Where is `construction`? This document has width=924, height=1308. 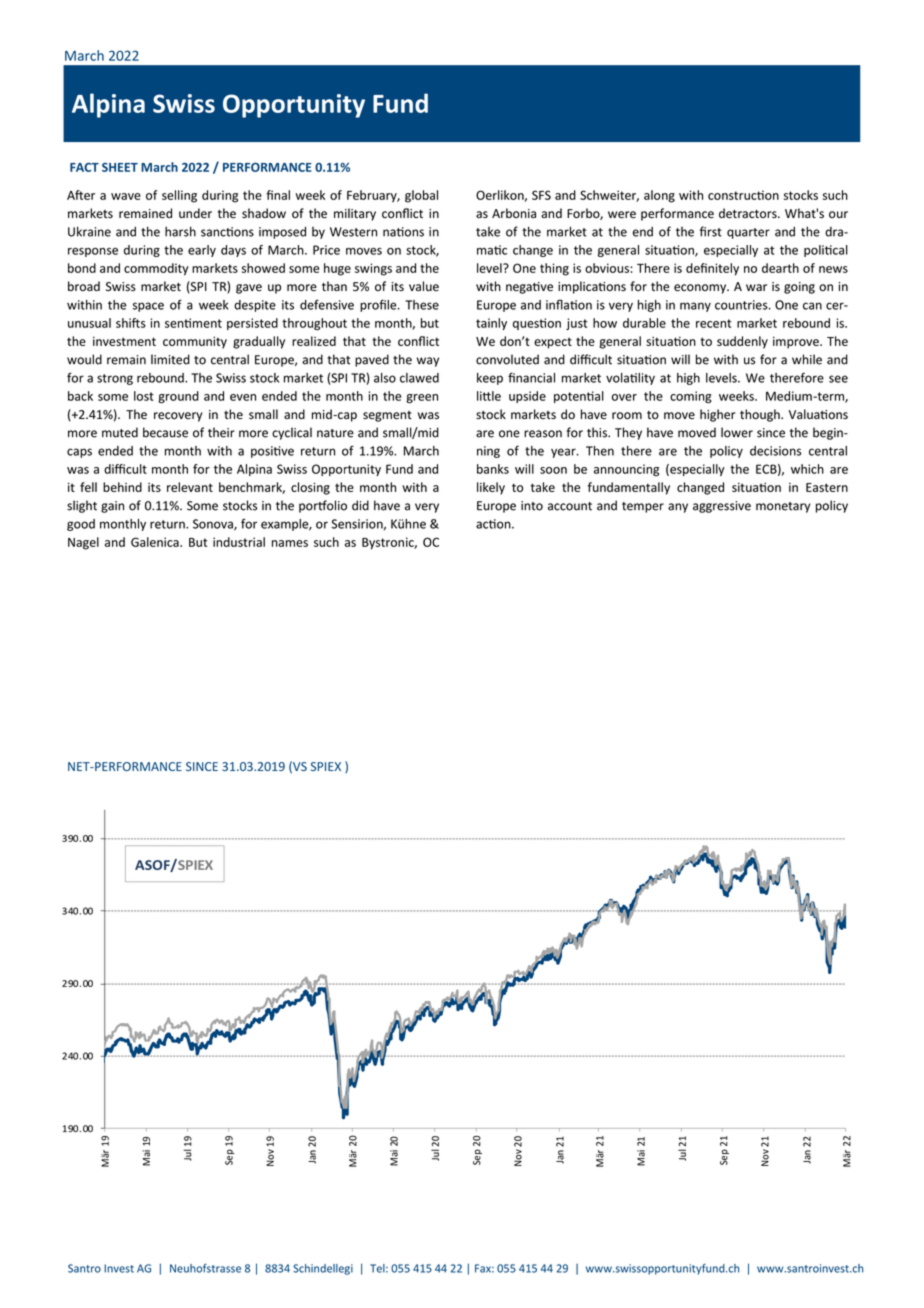 construction is located at coordinates (743, 195).
